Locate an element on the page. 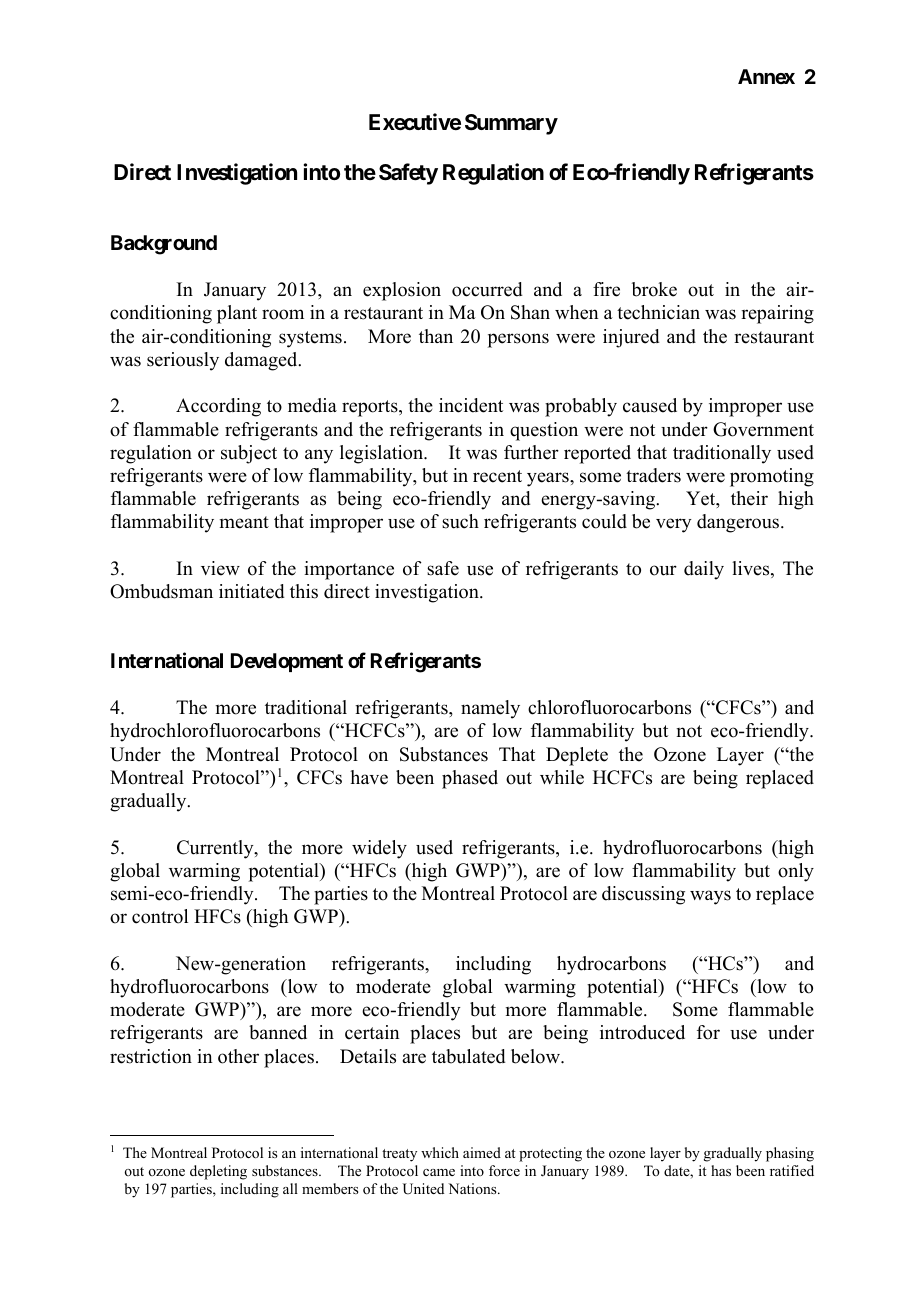  namely is located at coordinates (490, 709).
